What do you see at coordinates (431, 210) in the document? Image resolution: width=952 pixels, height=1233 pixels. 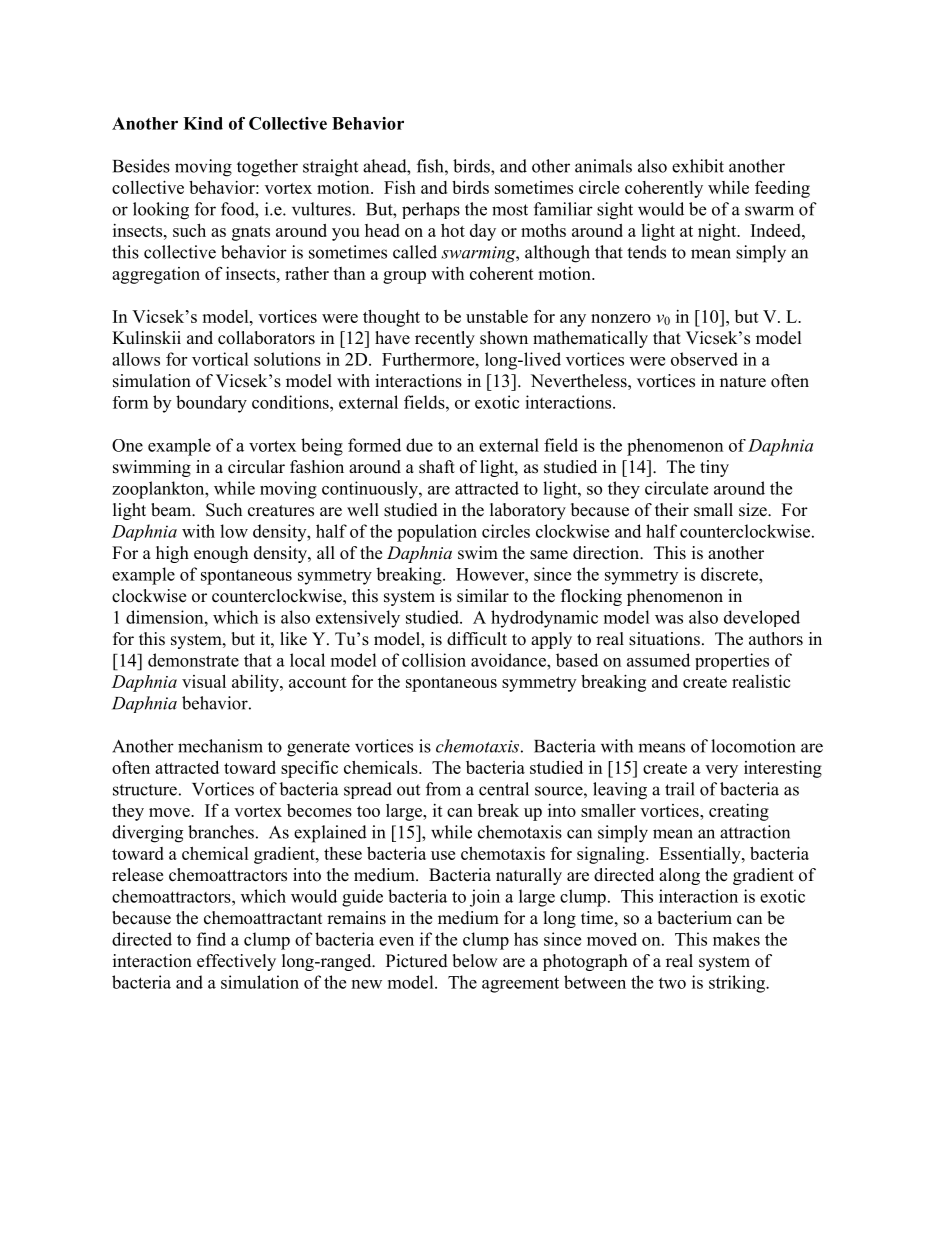 I see `perhaps` at bounding box center [431, 210].
